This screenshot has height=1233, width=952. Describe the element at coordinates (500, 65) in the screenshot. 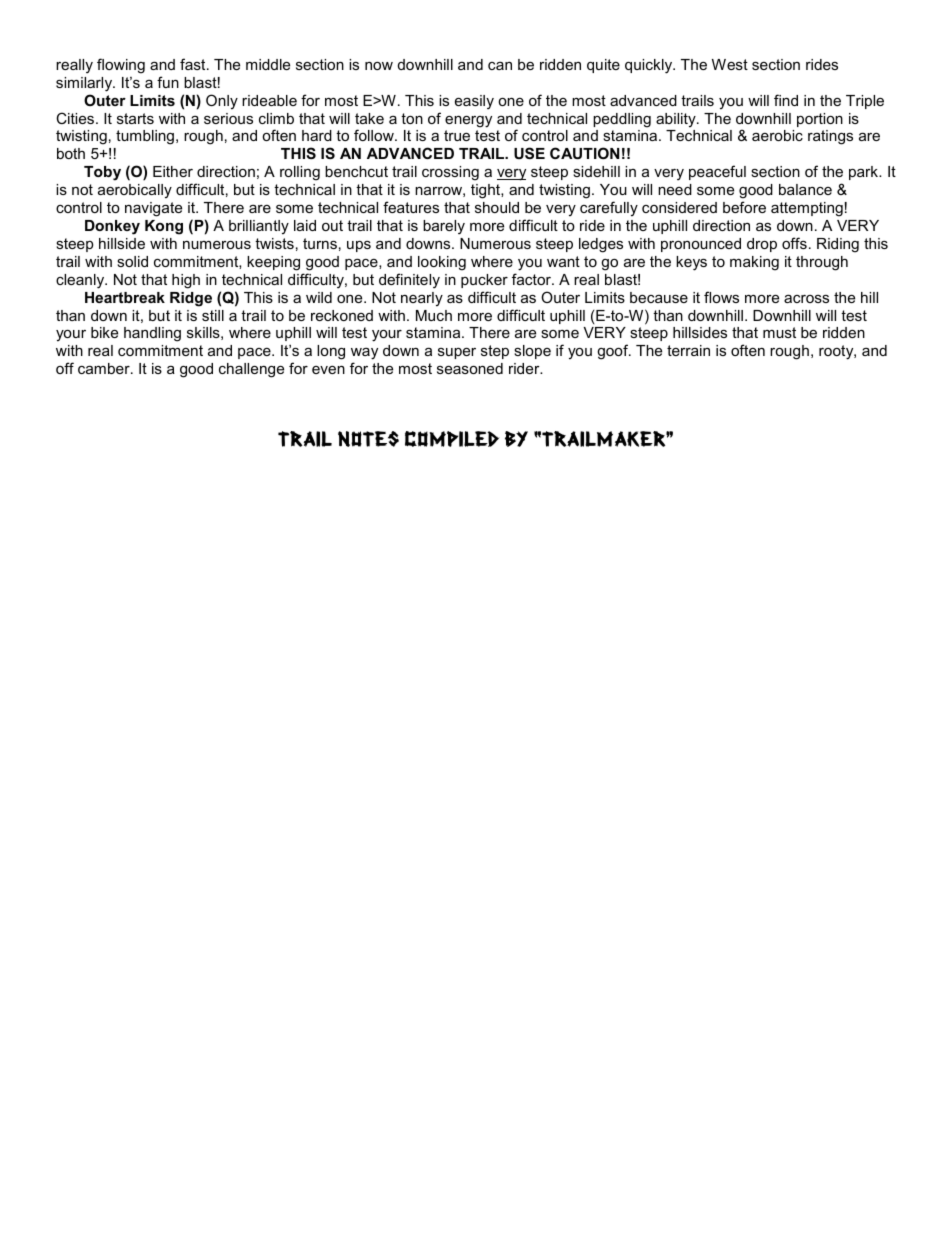

I see `can` at that location.
